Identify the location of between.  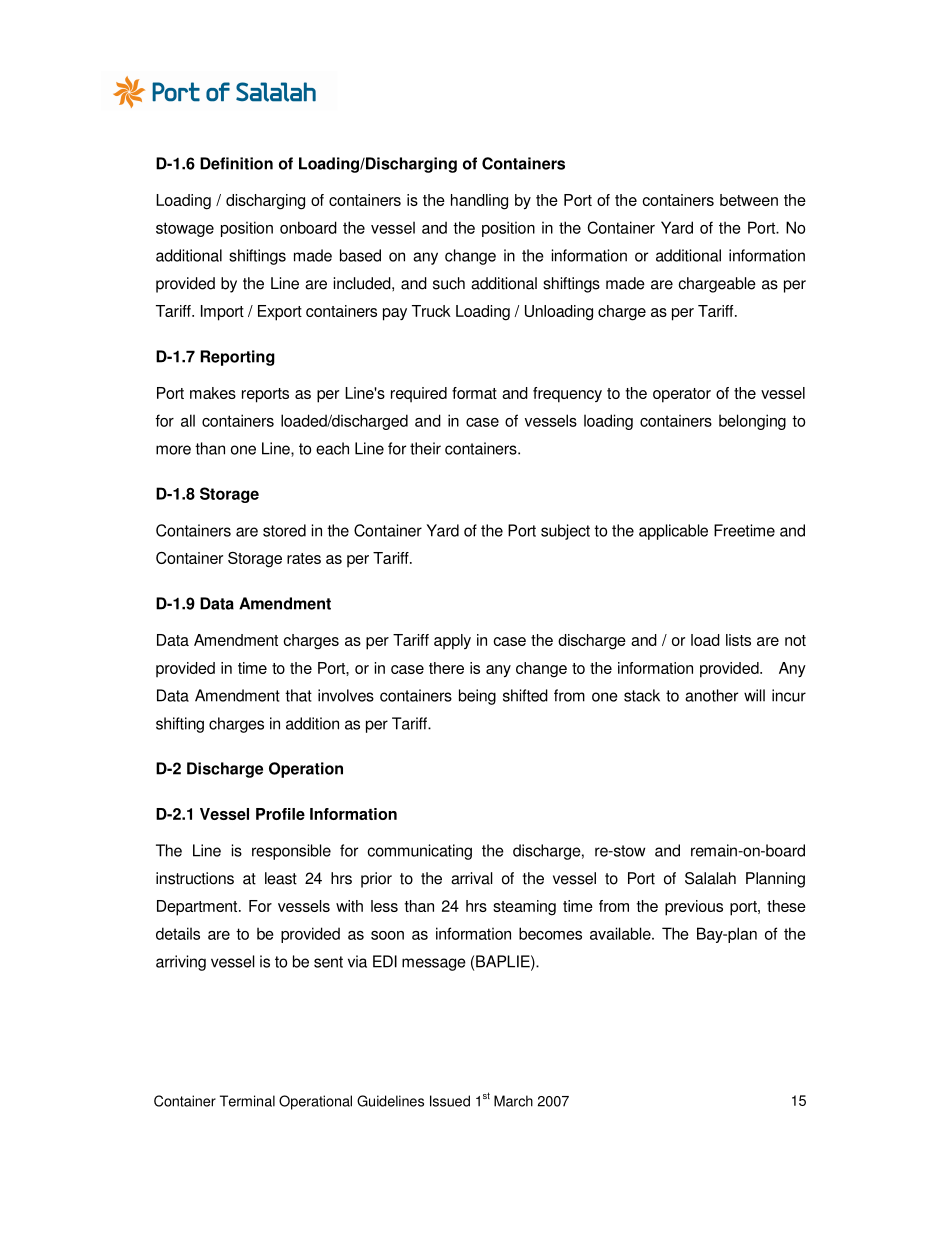
(749, 200).
